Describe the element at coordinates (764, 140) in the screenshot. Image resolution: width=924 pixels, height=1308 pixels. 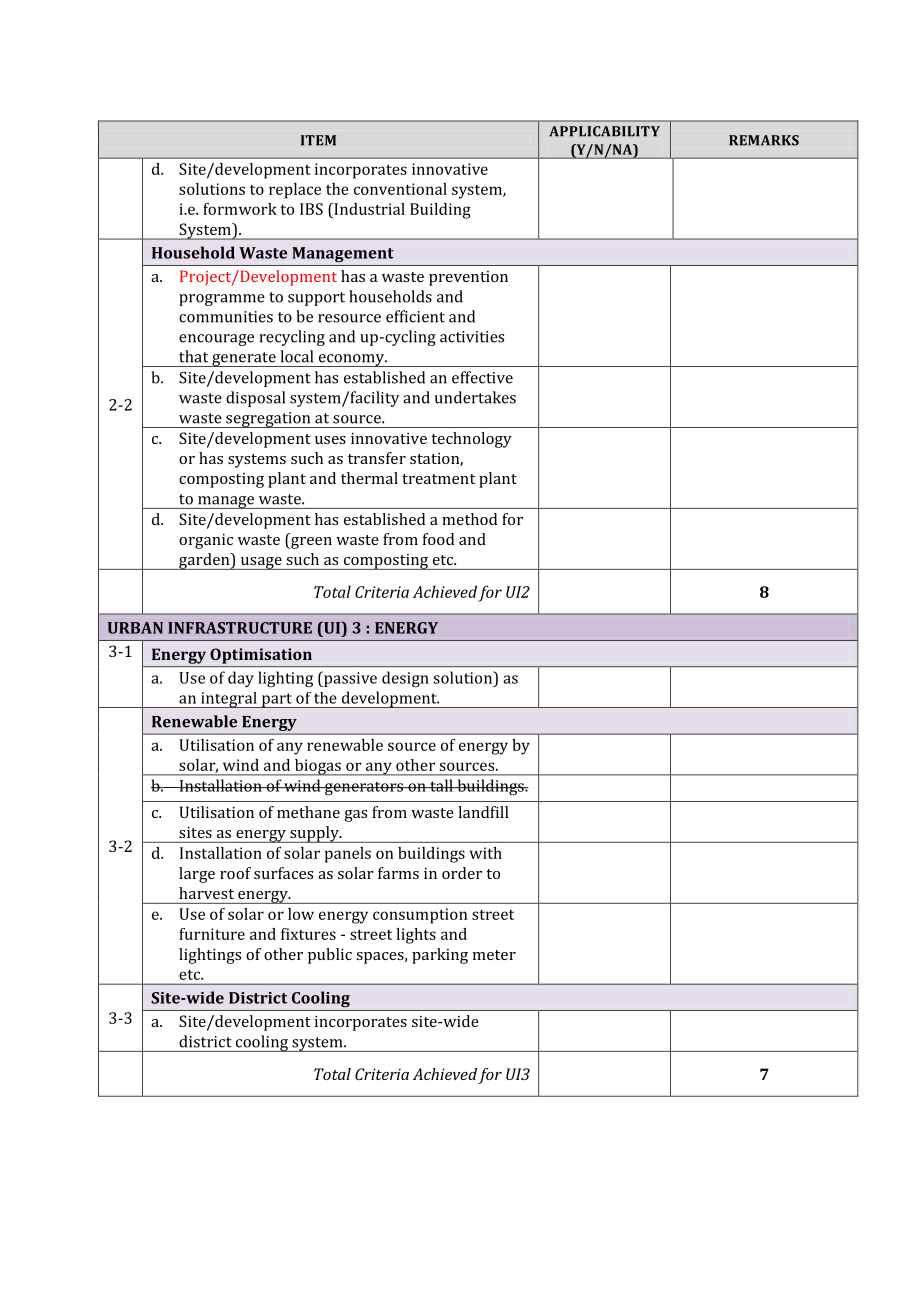
I see `REMARKS` at that location.
